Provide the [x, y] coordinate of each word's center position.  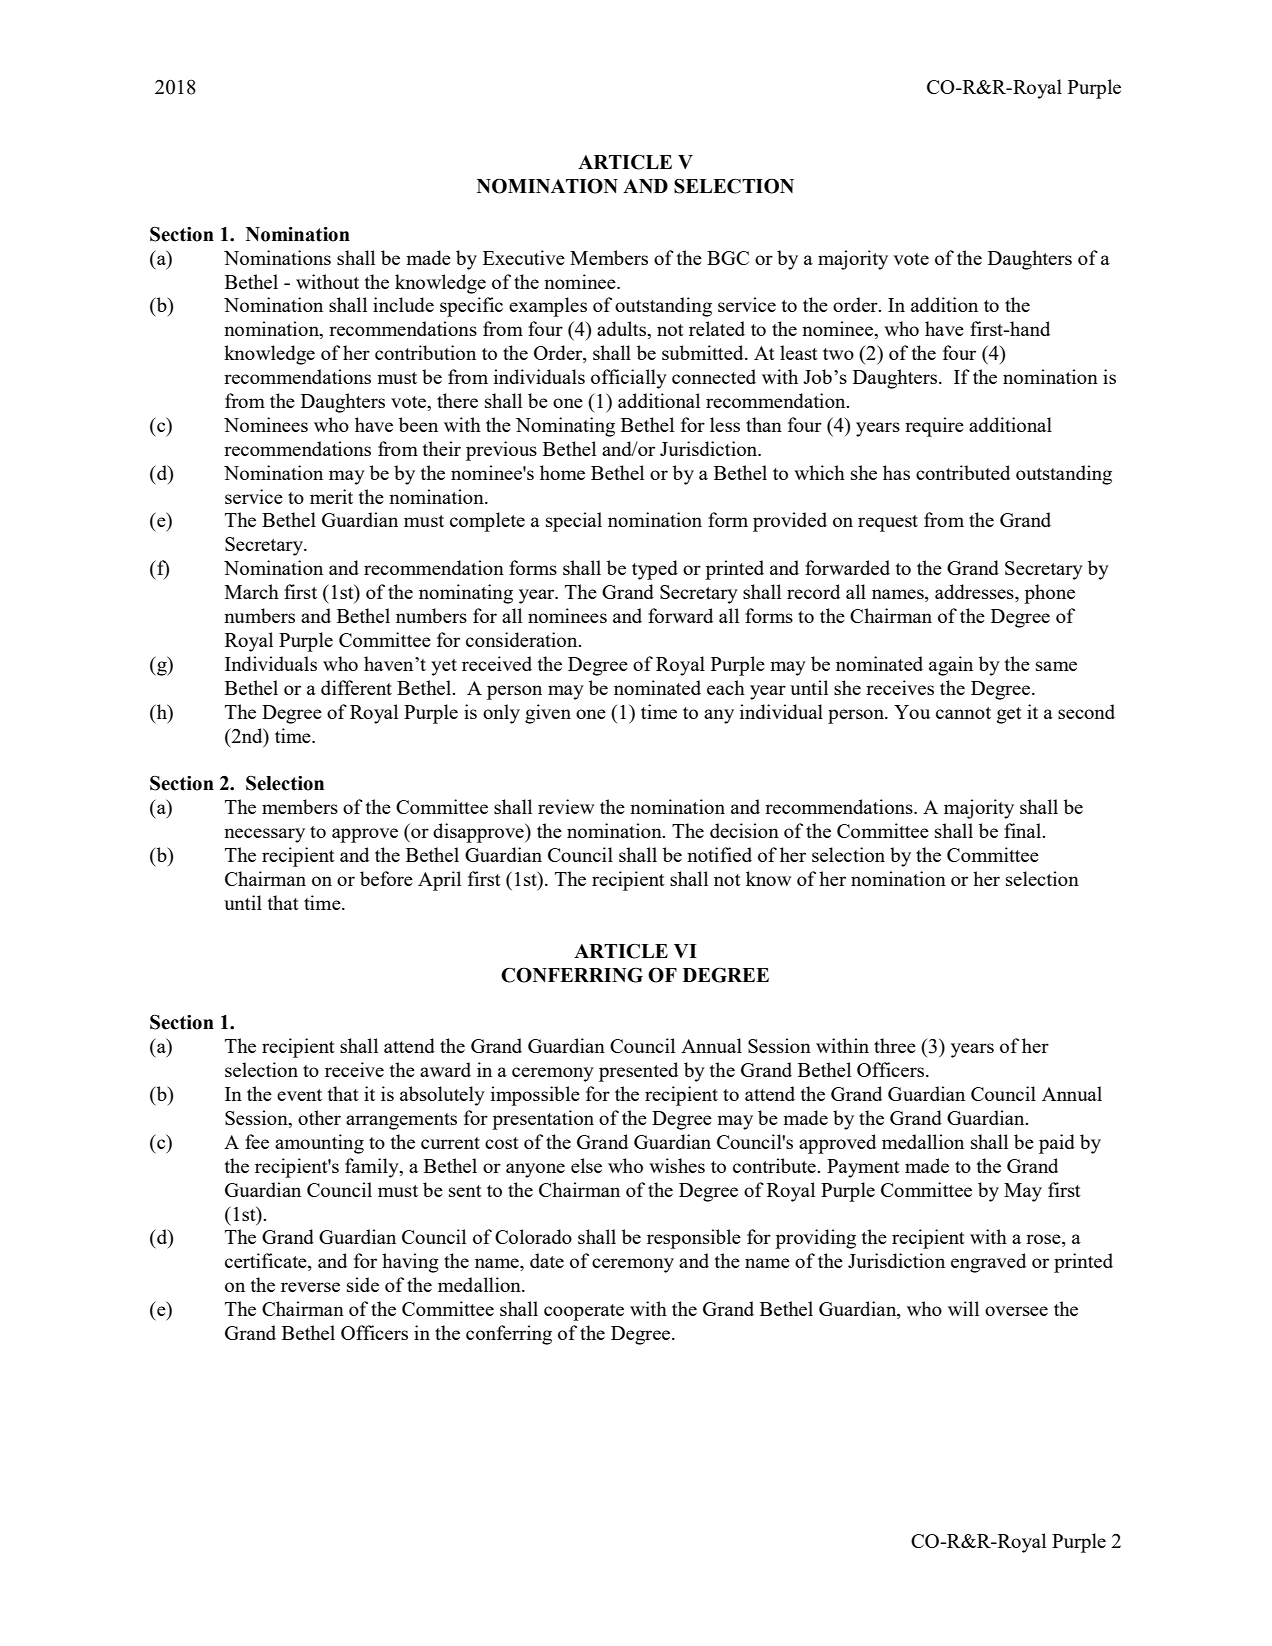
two [838, 354]
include [403, 304]
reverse [310, 1287]
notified [719, 854]
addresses [975, 593]
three [895, 1045]
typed [655, 570]
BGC [728, 258]
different [356, 687]
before [386, 878]
